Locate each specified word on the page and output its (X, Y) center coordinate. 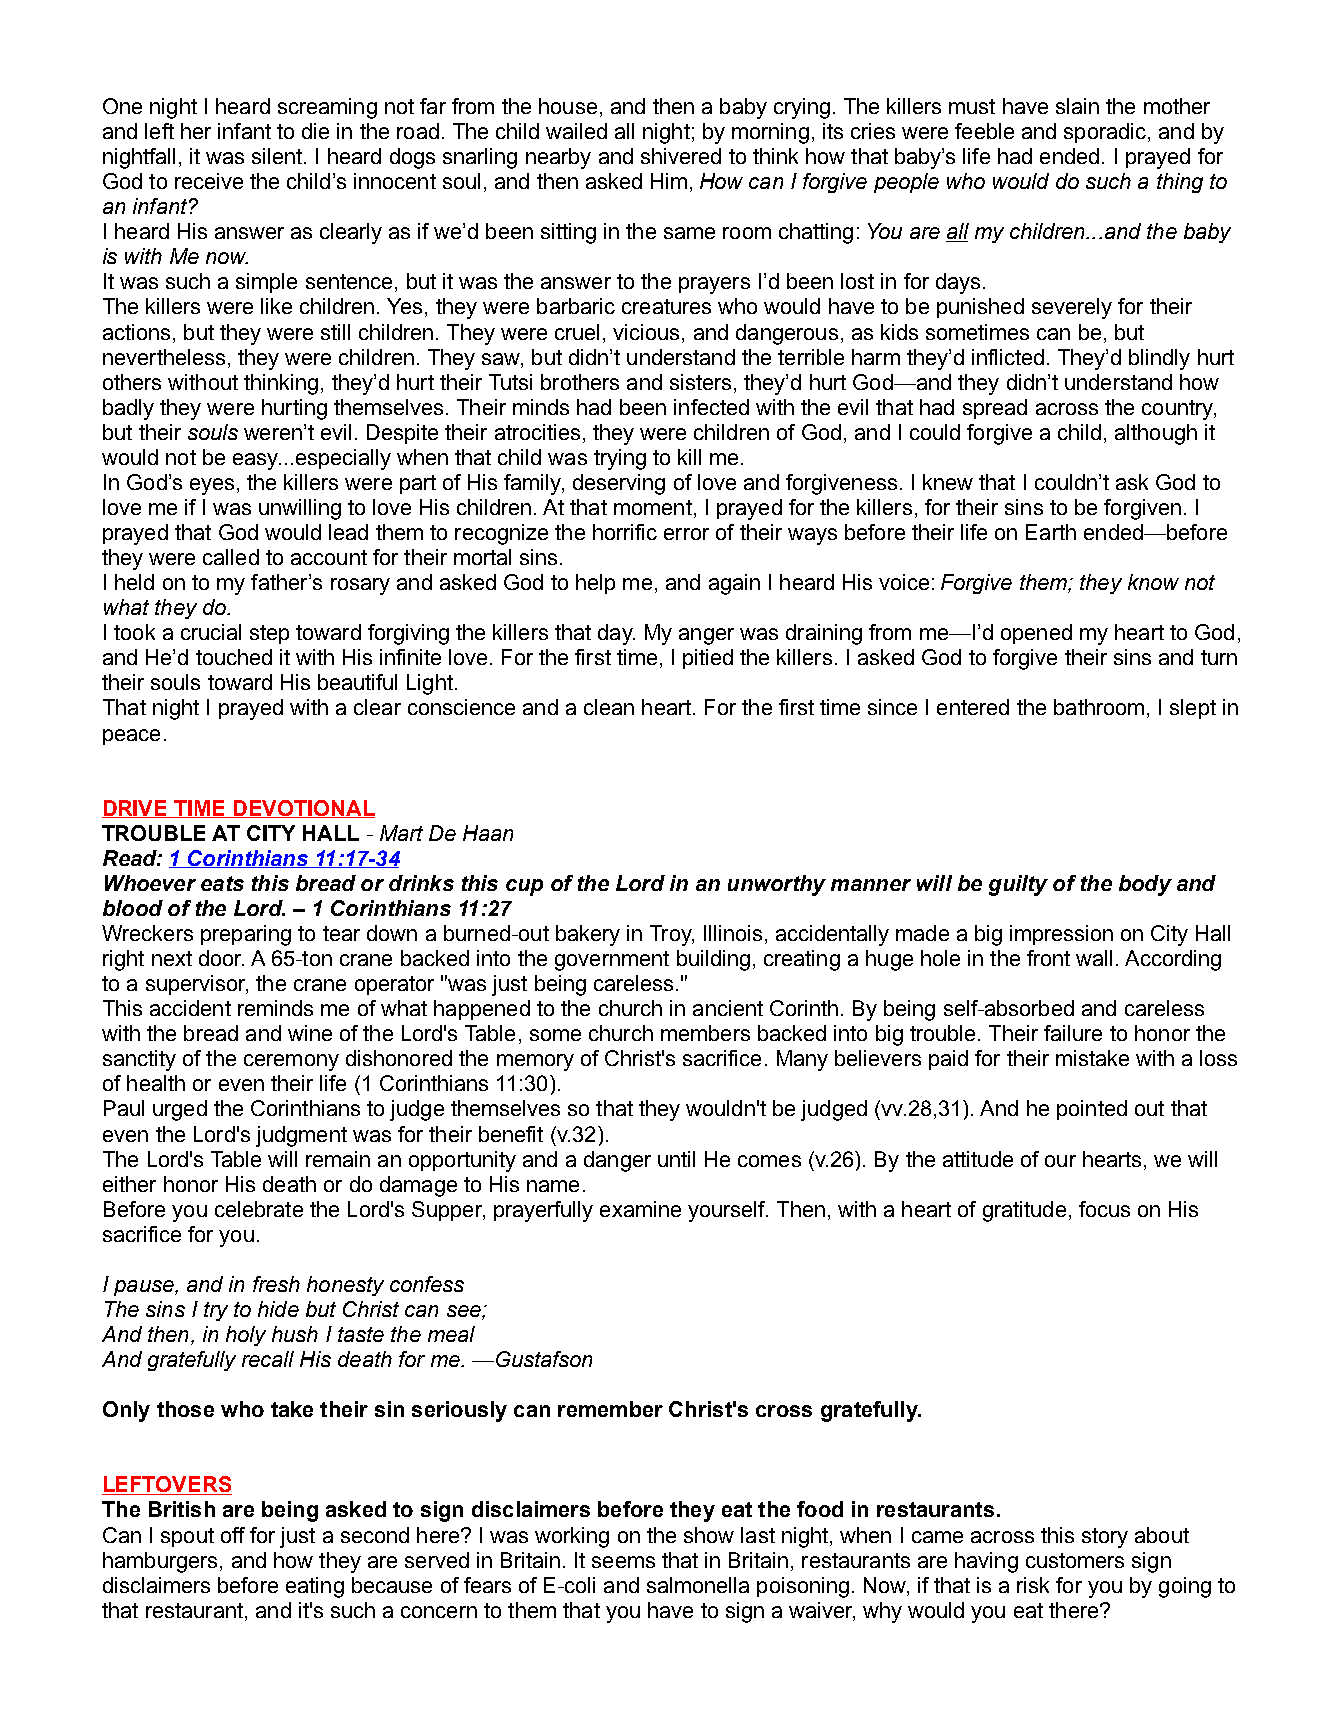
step (269, 634)
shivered (681, 156)
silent (278, 156)
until (676, 1159)
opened (1036, 634)
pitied (708, 659)
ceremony (291, 1062)
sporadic (1105, 133)
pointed (1092, 1110)
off (233, 1535)
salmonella (698, 1585)
